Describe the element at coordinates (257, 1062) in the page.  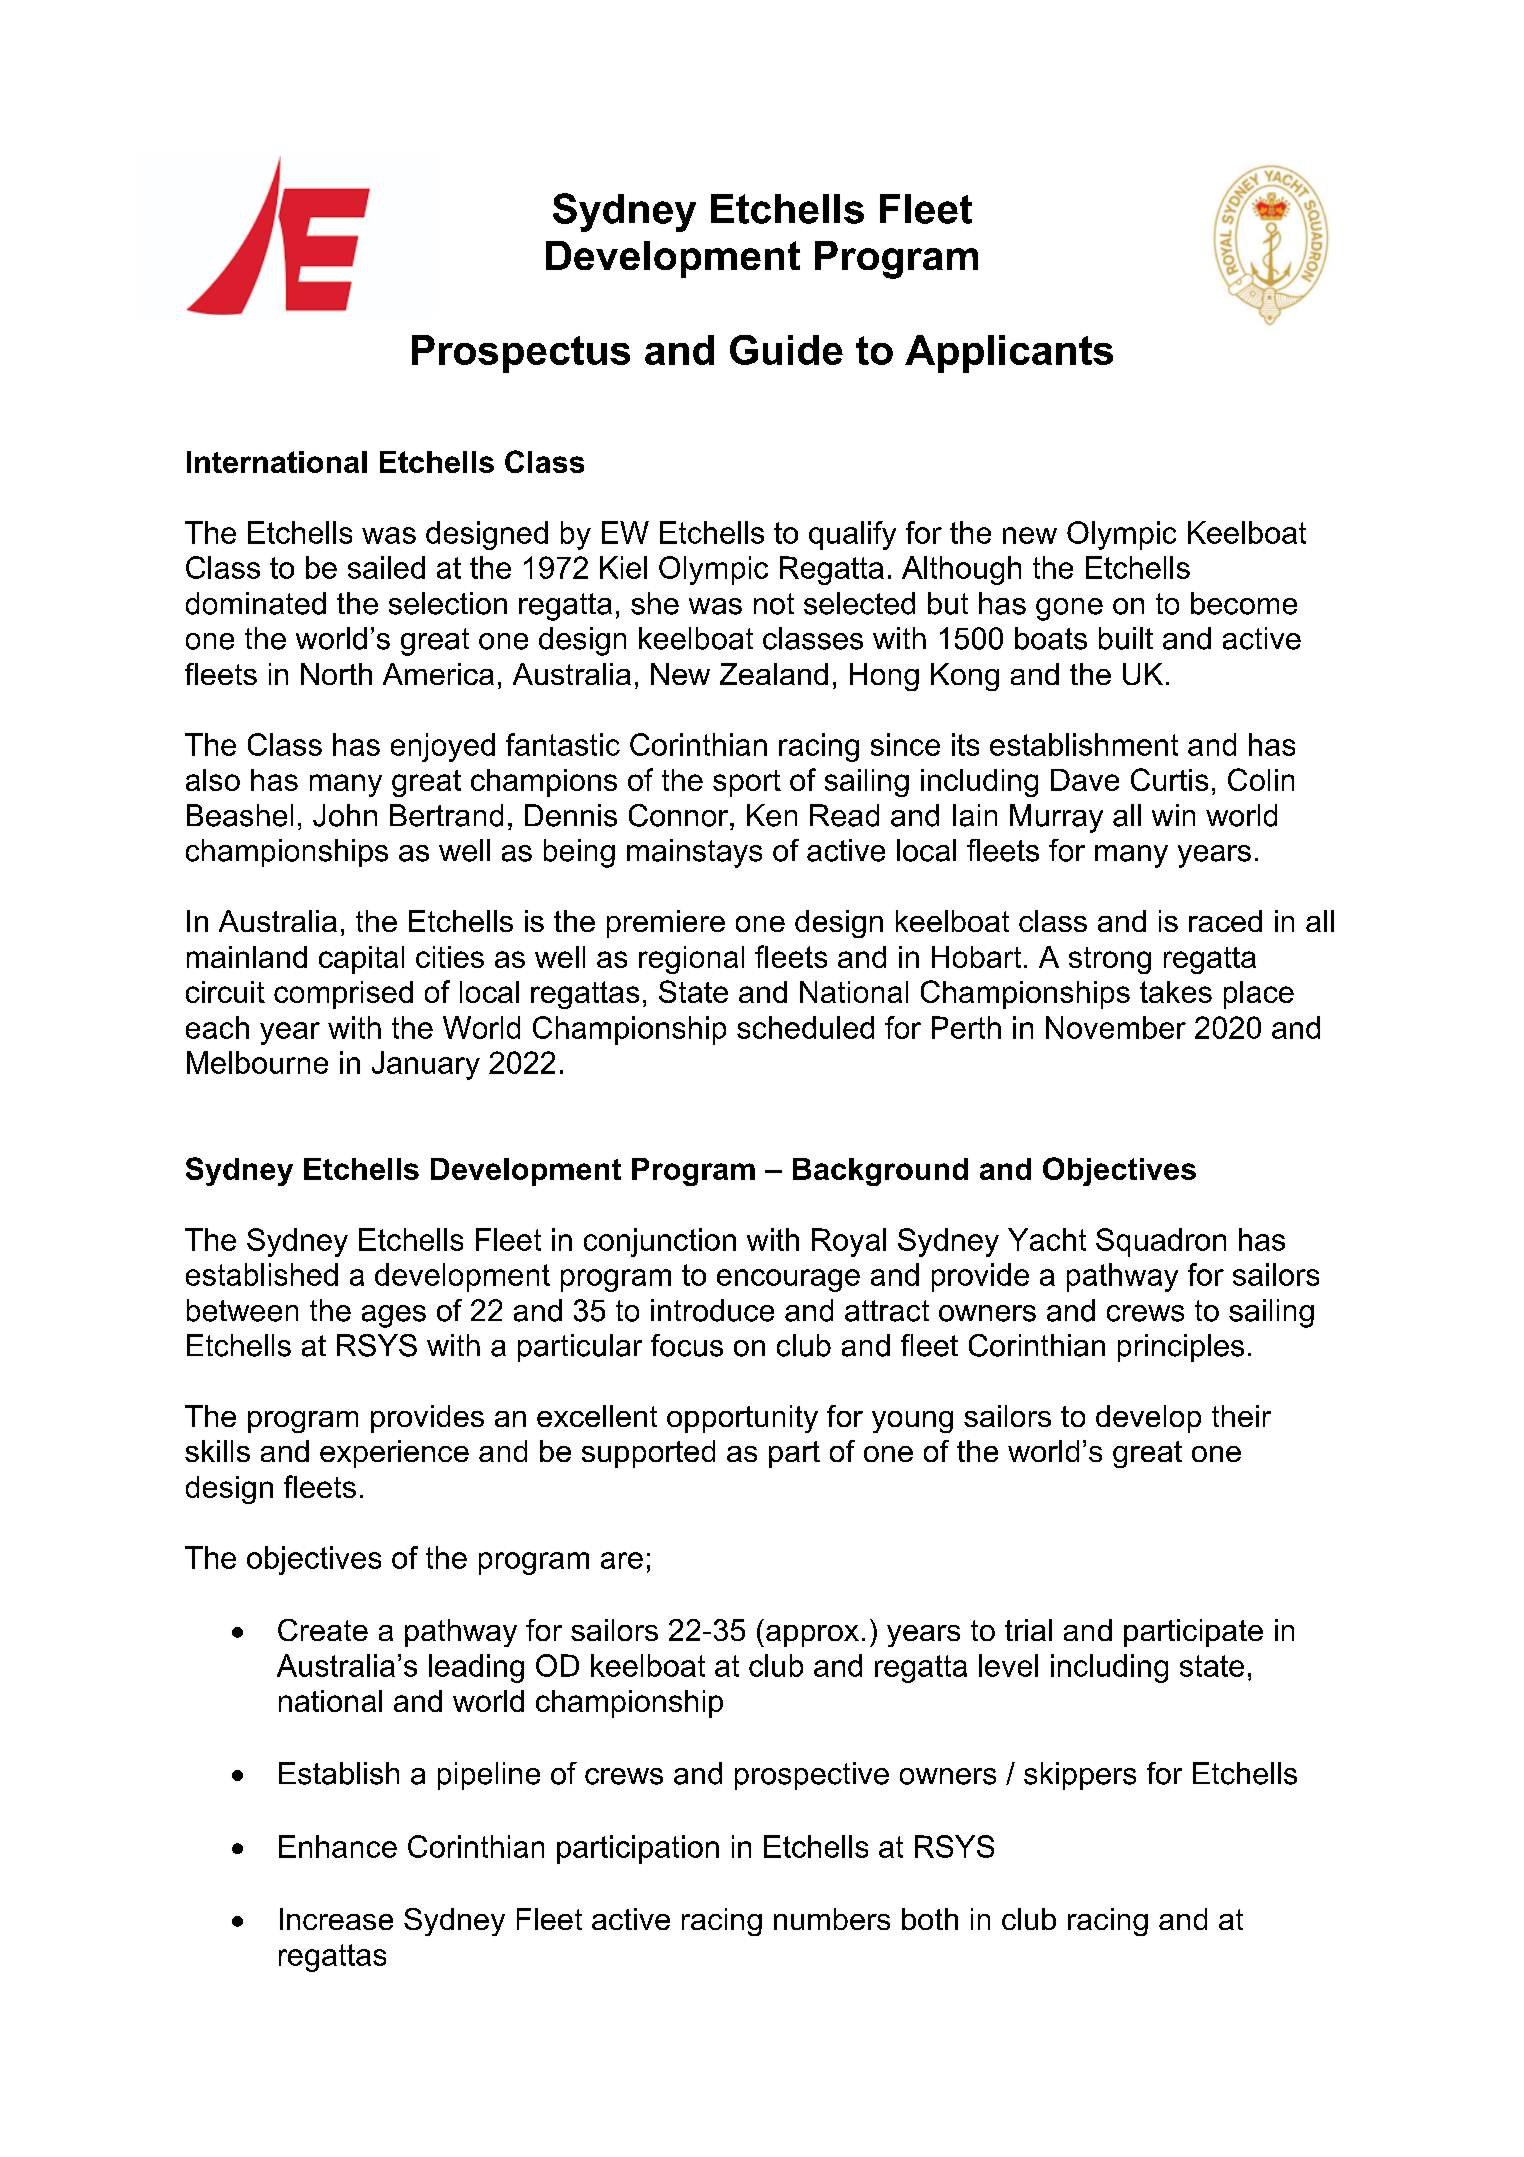
I see `Melbourne` at that location.
